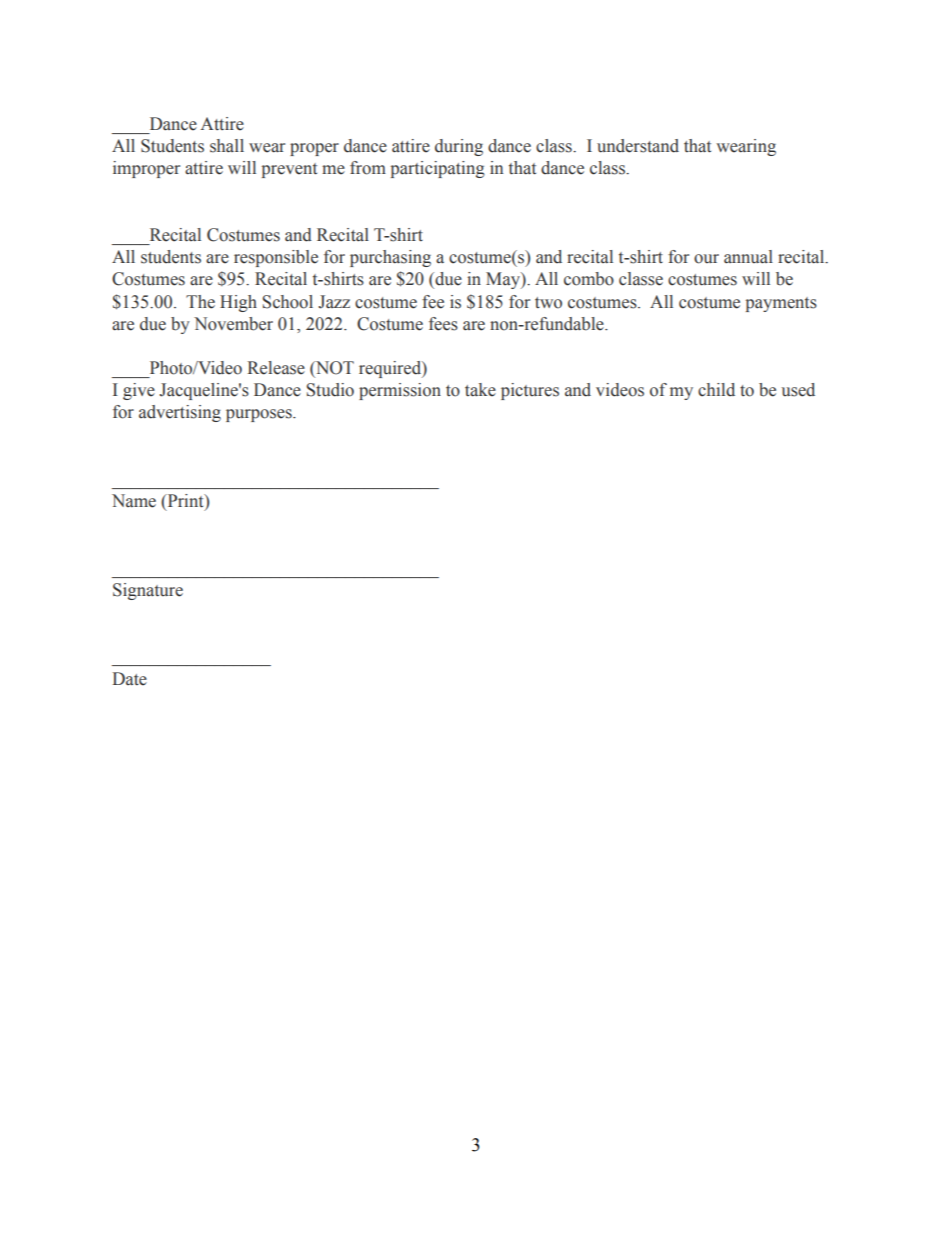 The height and width of the image is (1233, 952). What do you see at coordinates (480, 390) in the image?
I see `take` at bounding box center [480, 390].
